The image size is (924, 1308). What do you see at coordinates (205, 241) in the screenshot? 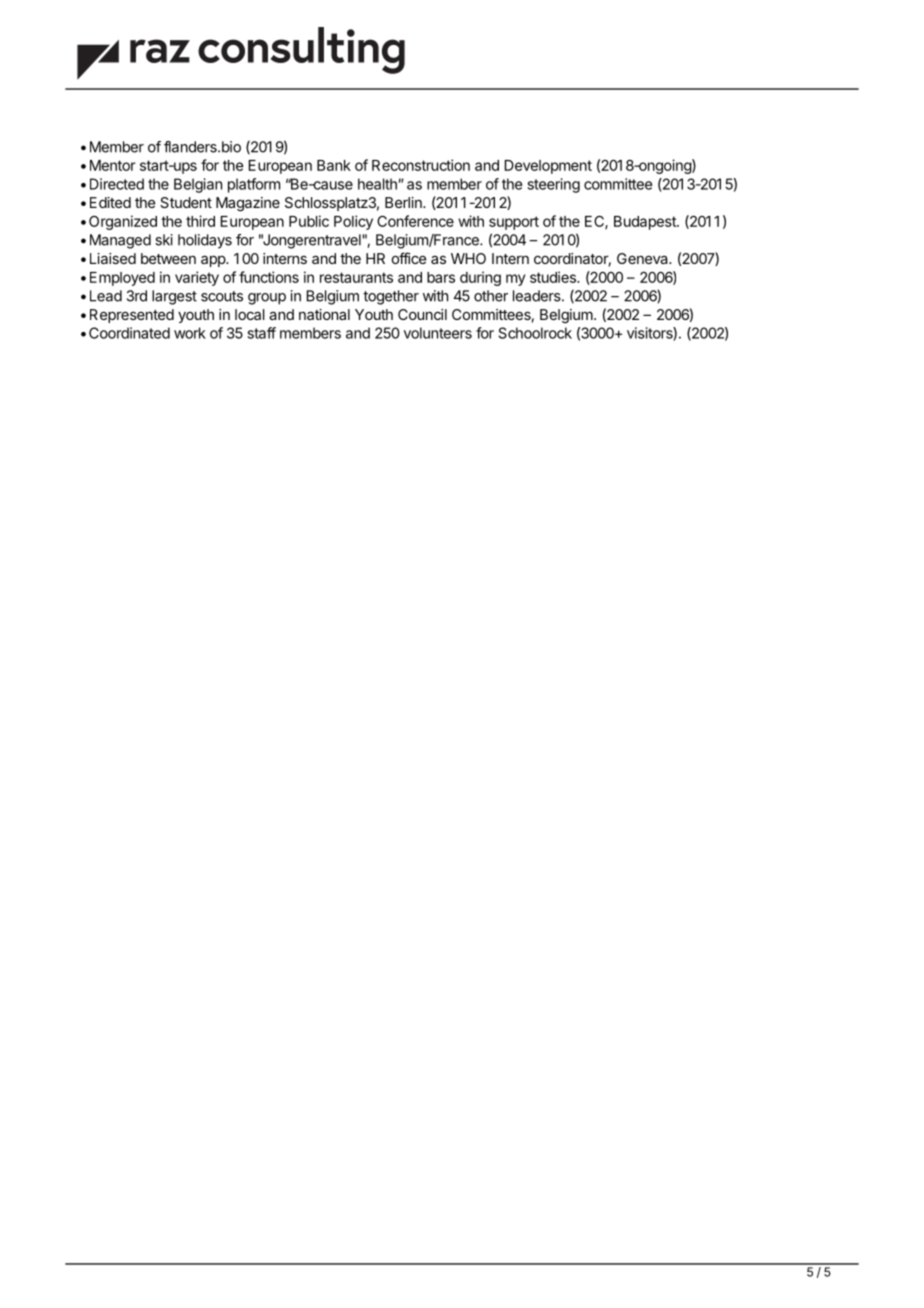
I see `holidays` at bounding box center [205, 241].
